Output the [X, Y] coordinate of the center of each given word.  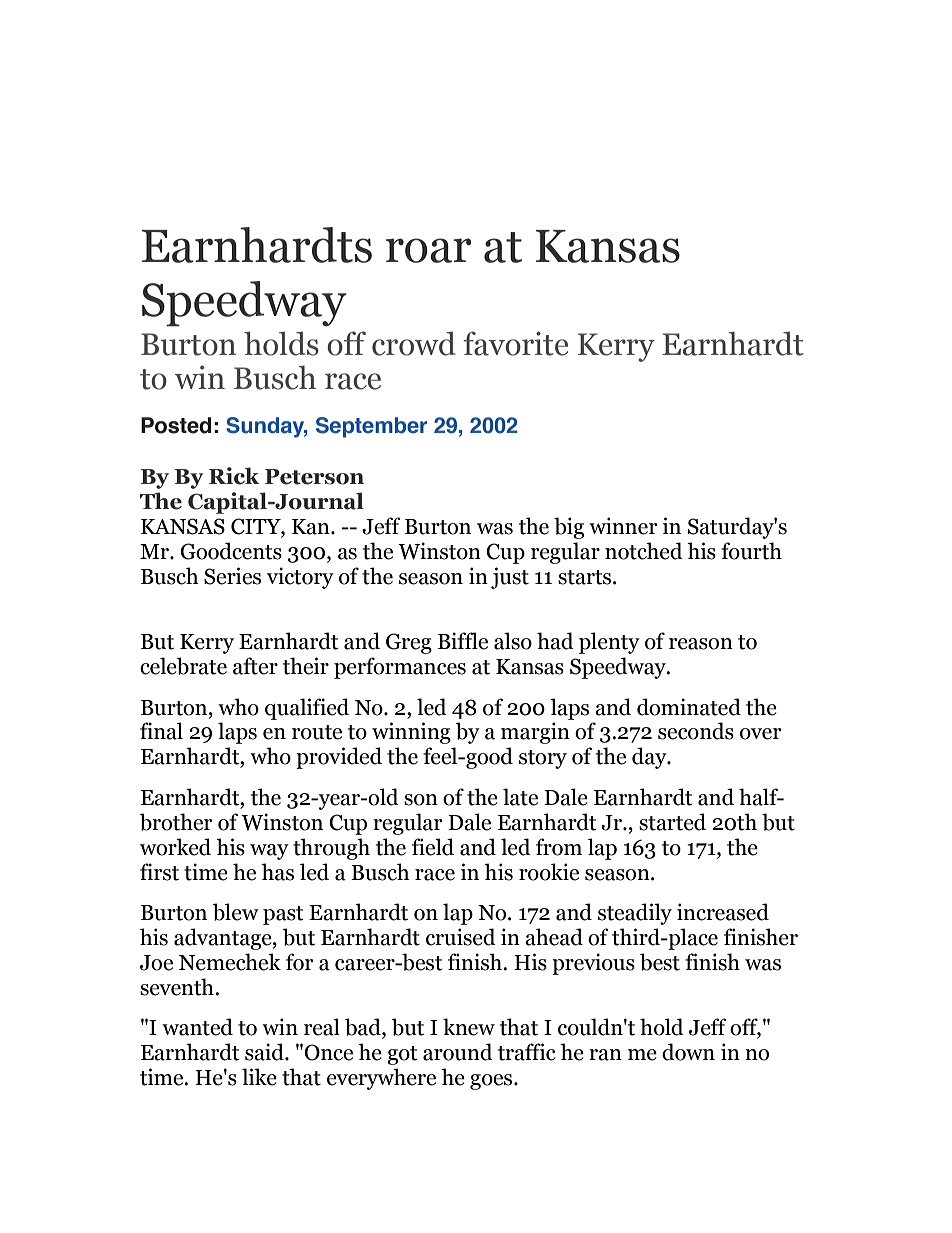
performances [400, 668]
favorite [515, 343]
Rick [234, 476]
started [672, 822]
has [277, 872]
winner [623, 526]
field [433, 847]
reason [701, 644]
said [265, 1052]
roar [429, 250]
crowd [414, 343]
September [371, 427]
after [255, 666]
